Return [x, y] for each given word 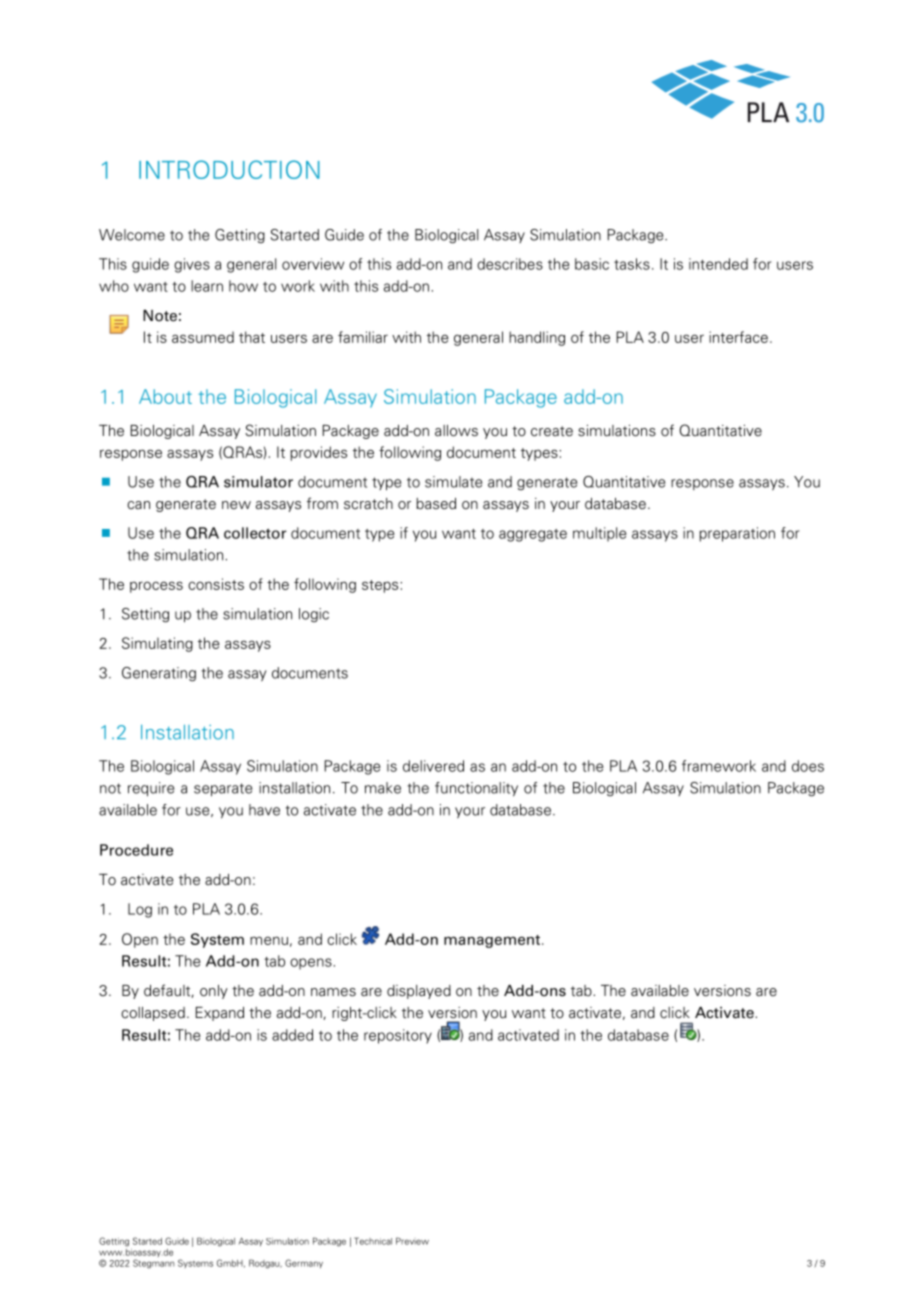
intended [718, 264]
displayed [419, 992]
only [214, 992]
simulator [258, 482]
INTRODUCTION [229, 169]
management [492, 941]
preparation [737, 534]
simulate [453, 482]
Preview [412, 1241]
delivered [433, 766]
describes [510, 264]
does [808, 766]
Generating [159, 674]
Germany [304, 1263]
